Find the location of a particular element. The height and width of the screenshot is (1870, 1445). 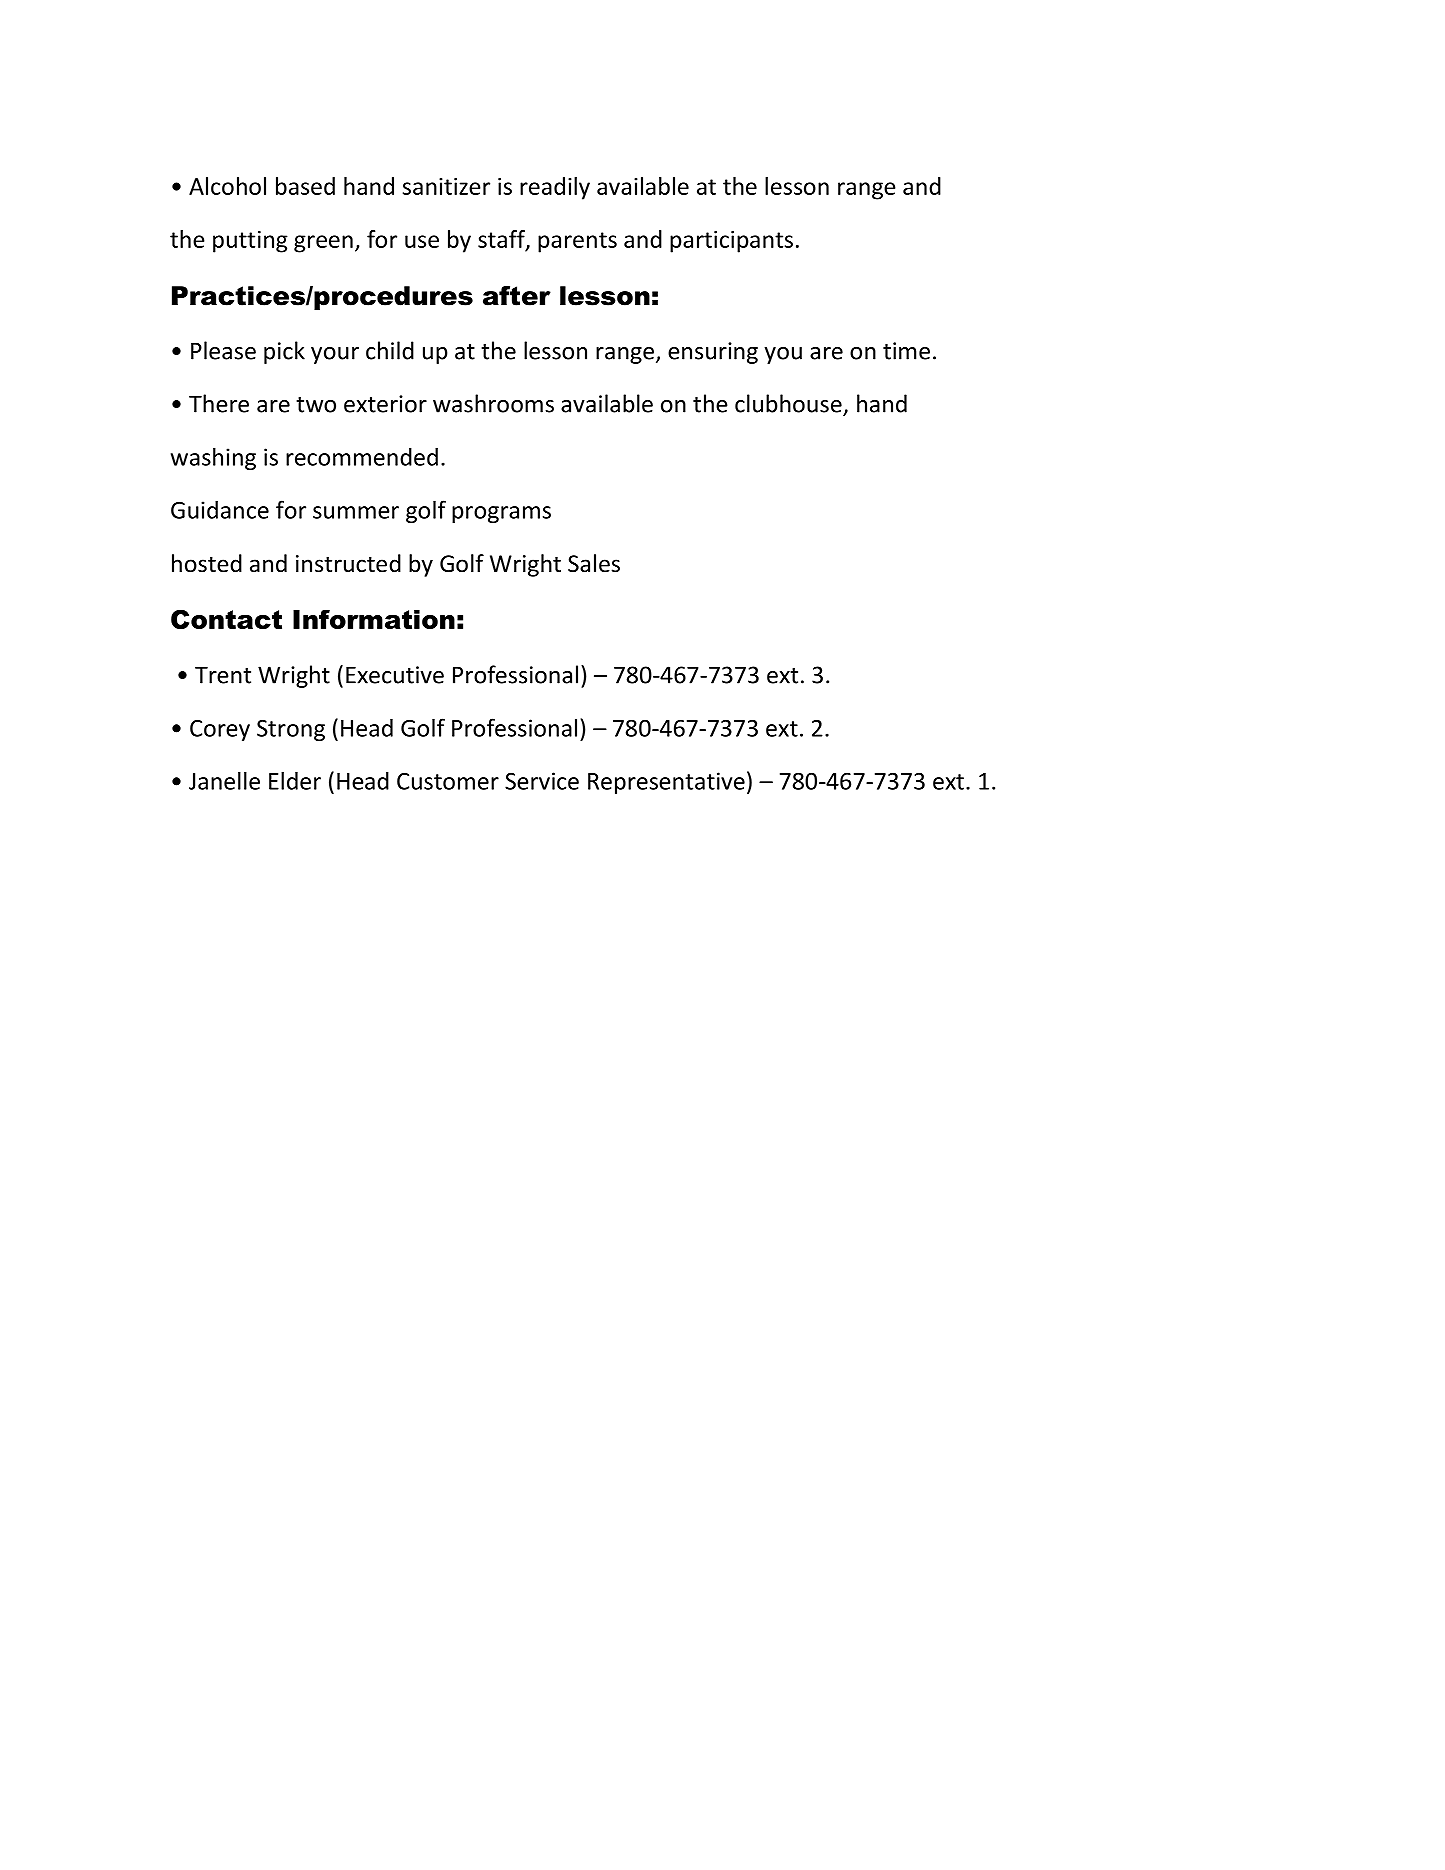

Sales is located at coordinates (594, 563).
